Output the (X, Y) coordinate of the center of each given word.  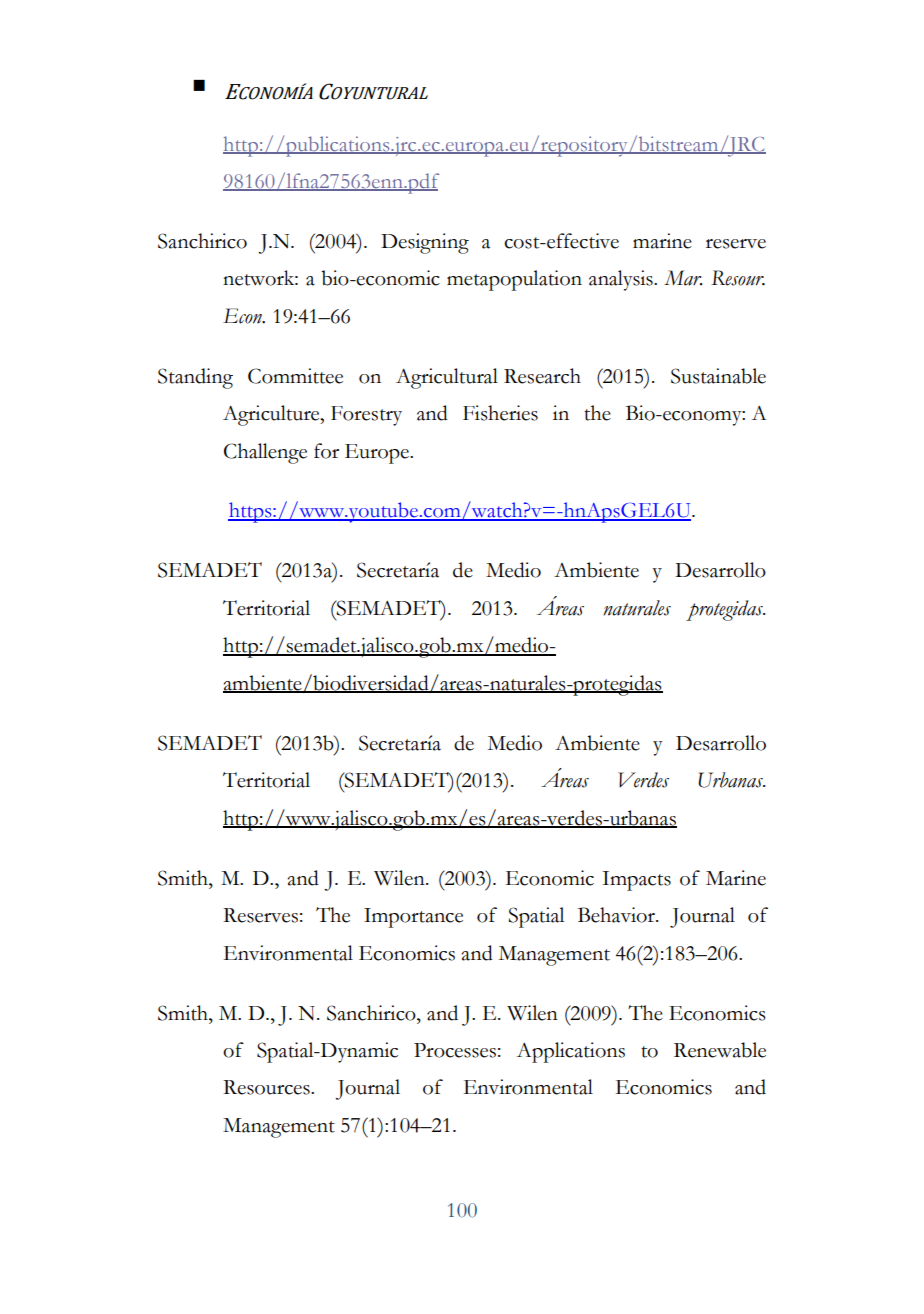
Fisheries (500, 413)
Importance (413, 918)
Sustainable (718, 376)
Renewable (720, 1050)
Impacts (636, 881)
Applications (571, 1052)
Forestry (366, 416)
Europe (378, 454)
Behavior (617, 915)
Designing (425, 243)
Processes (455, 1050)
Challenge (265, 453)
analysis (622, 280)
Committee (295, 376)
